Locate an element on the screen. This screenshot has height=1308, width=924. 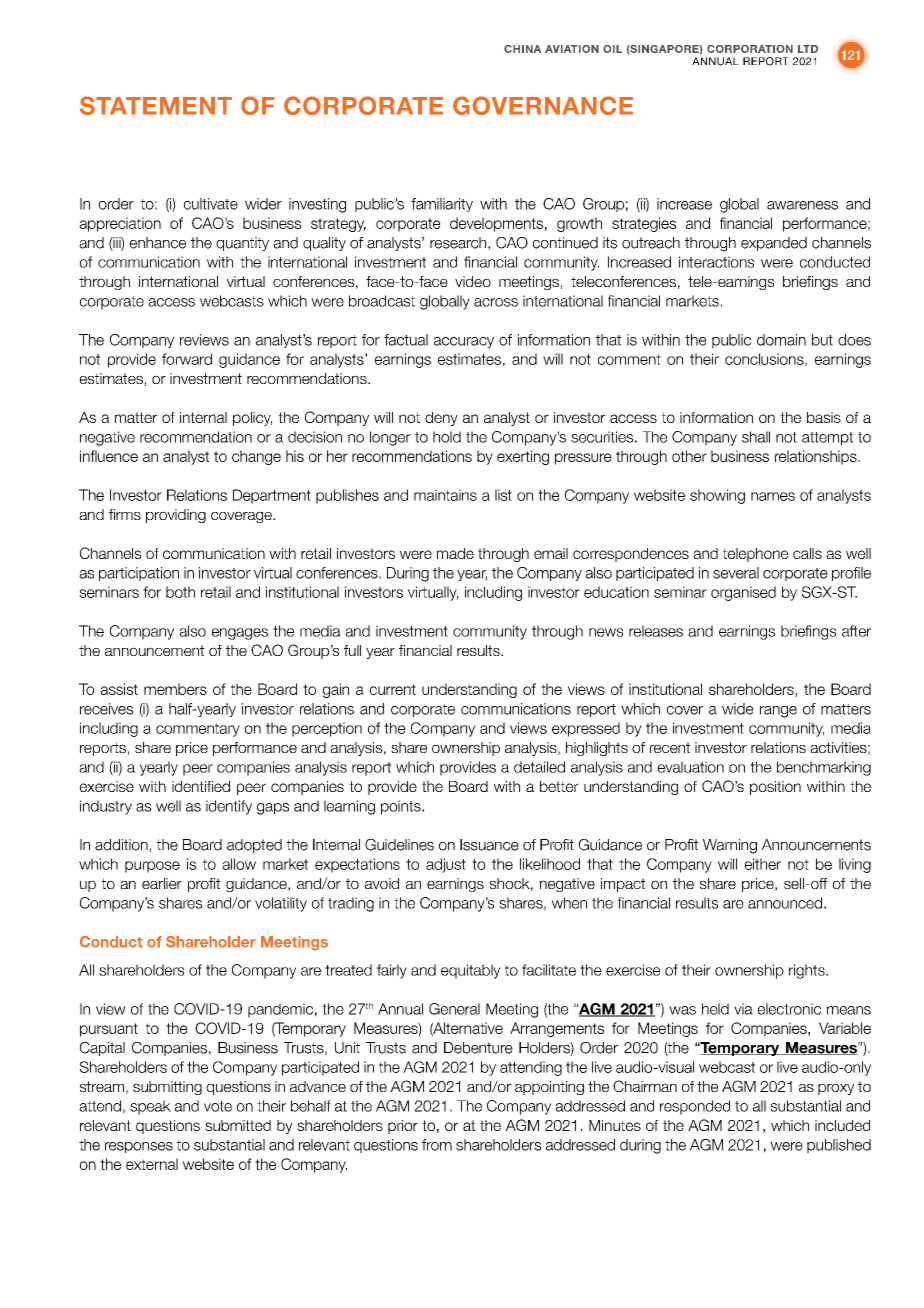
CHINA is located at coordinates (522, 49).
